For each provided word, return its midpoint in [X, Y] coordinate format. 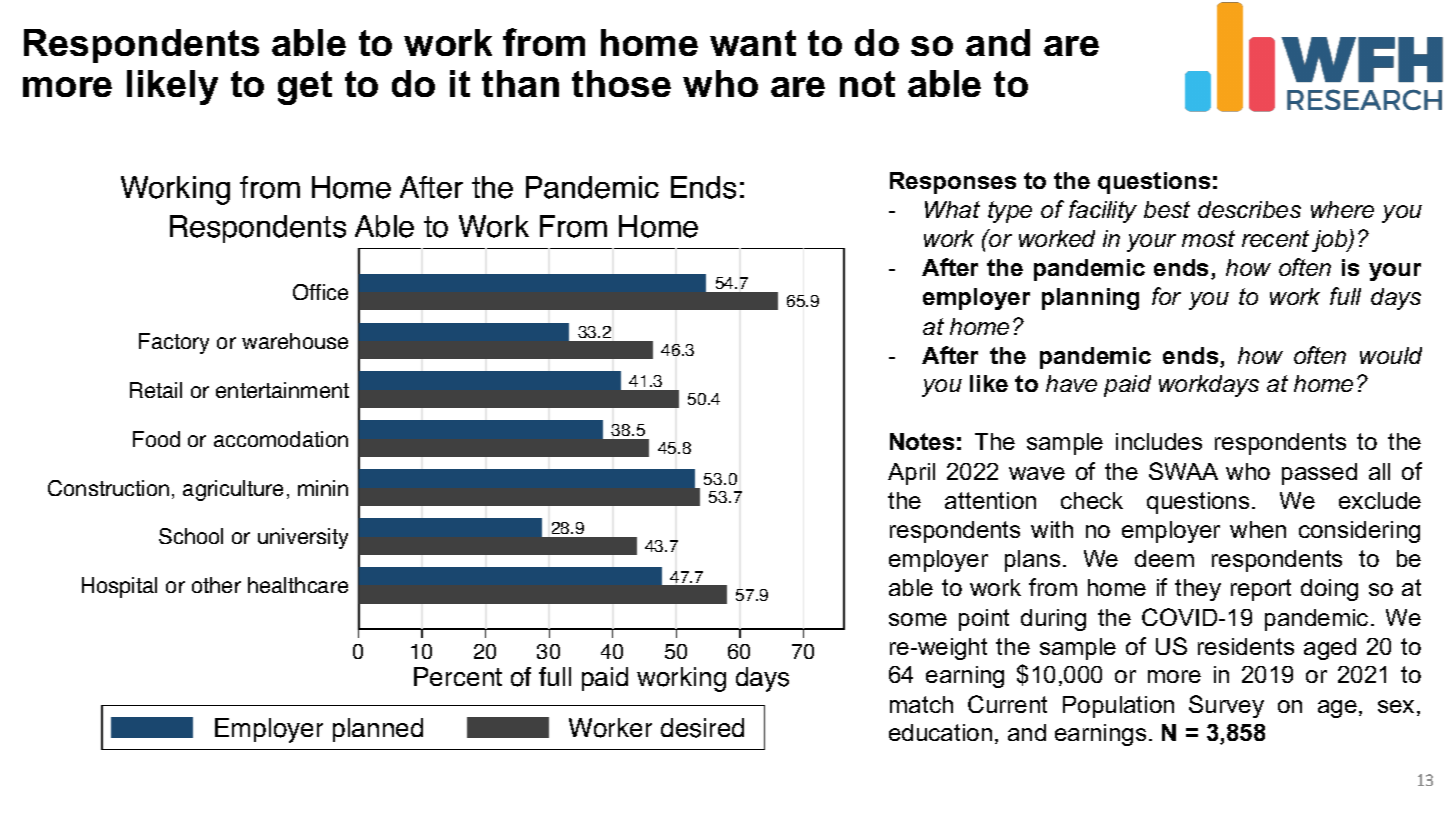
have [1071, 383]
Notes [922, 441]
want [753, 43]
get [305, 88]
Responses [953, 183]
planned [378, 730]
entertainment [282, 390]
